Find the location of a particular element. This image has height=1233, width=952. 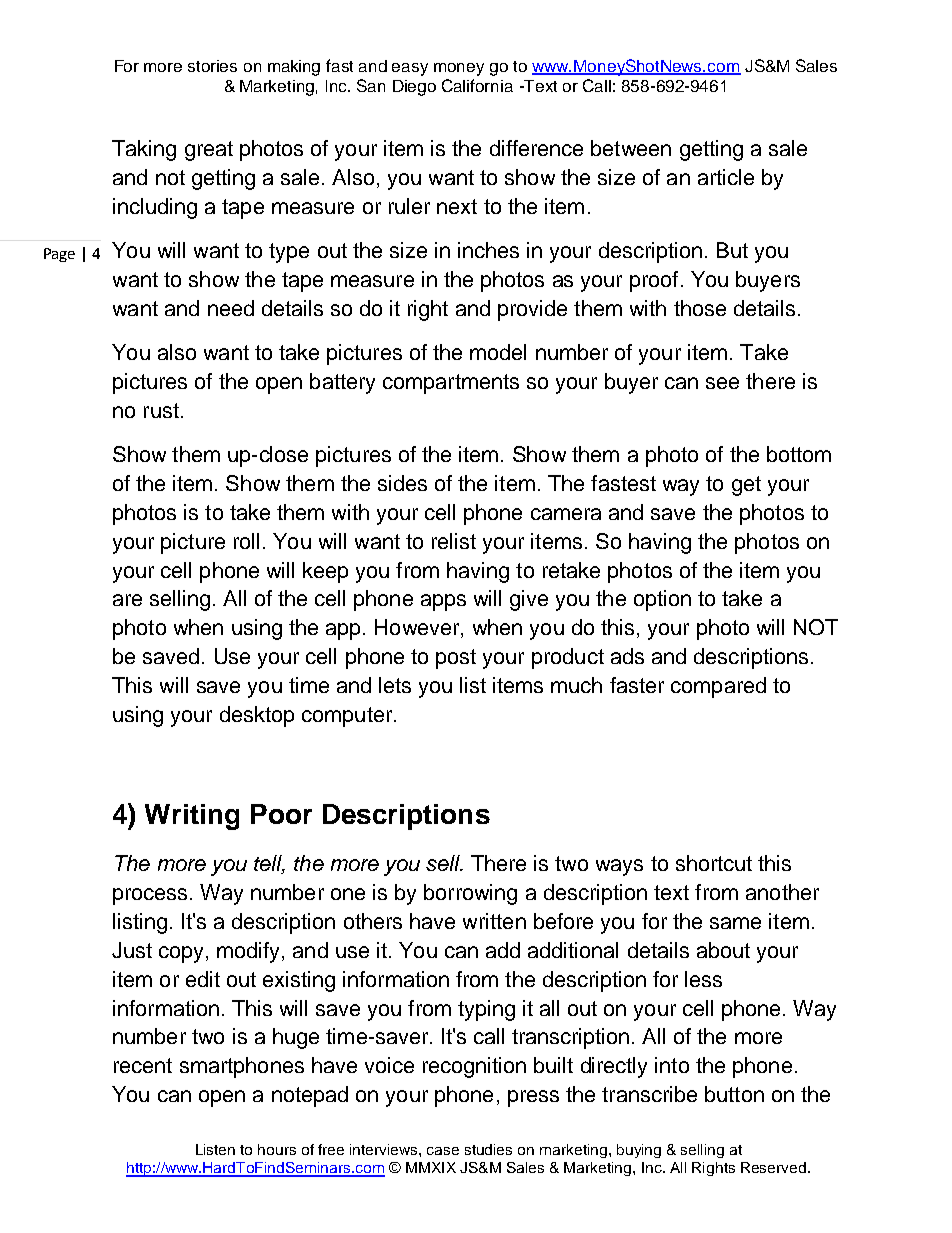

option is located at coordinates (662, 600).
